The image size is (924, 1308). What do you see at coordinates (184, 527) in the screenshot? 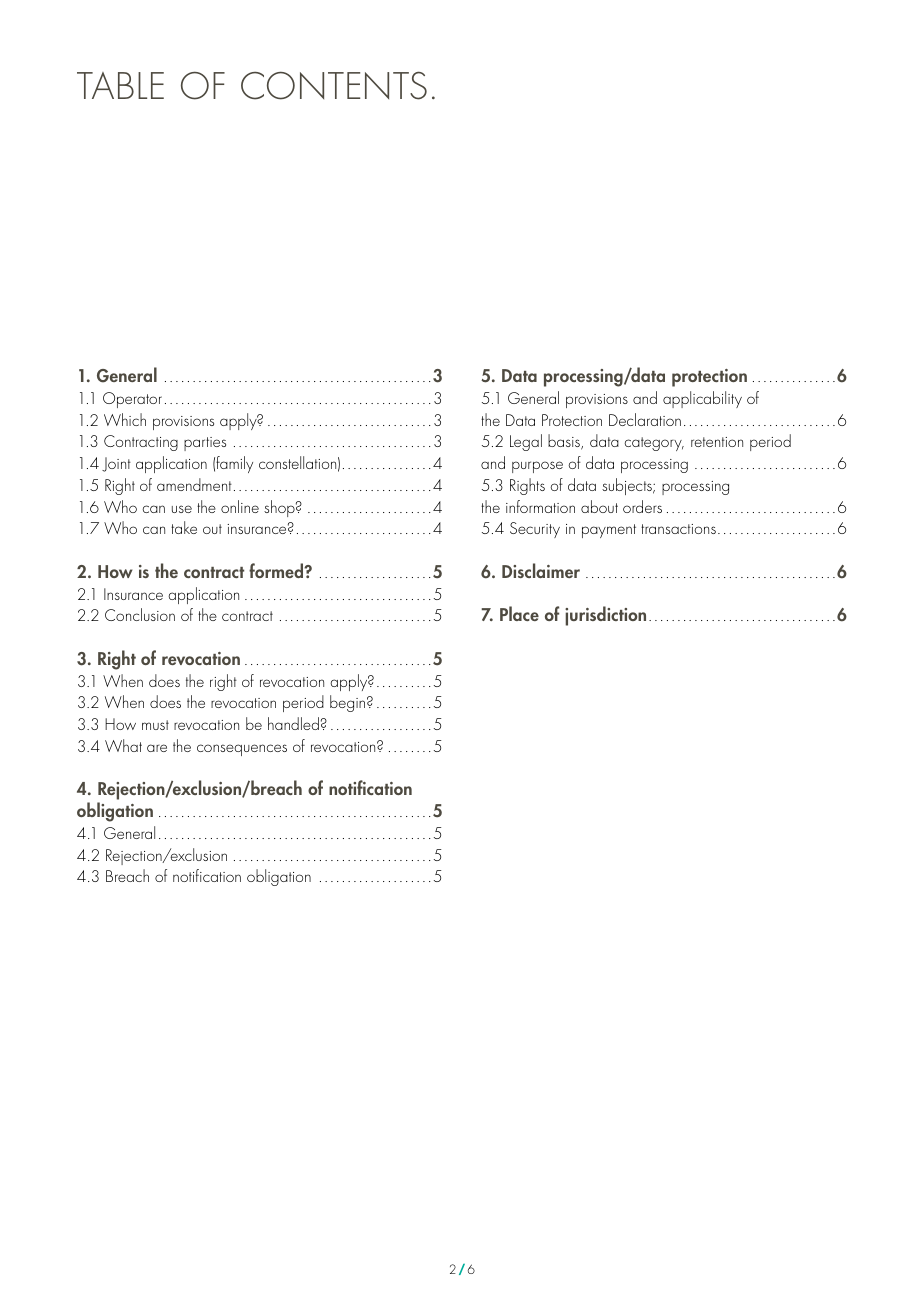
I see `take` at bounding box center [184, 527].
